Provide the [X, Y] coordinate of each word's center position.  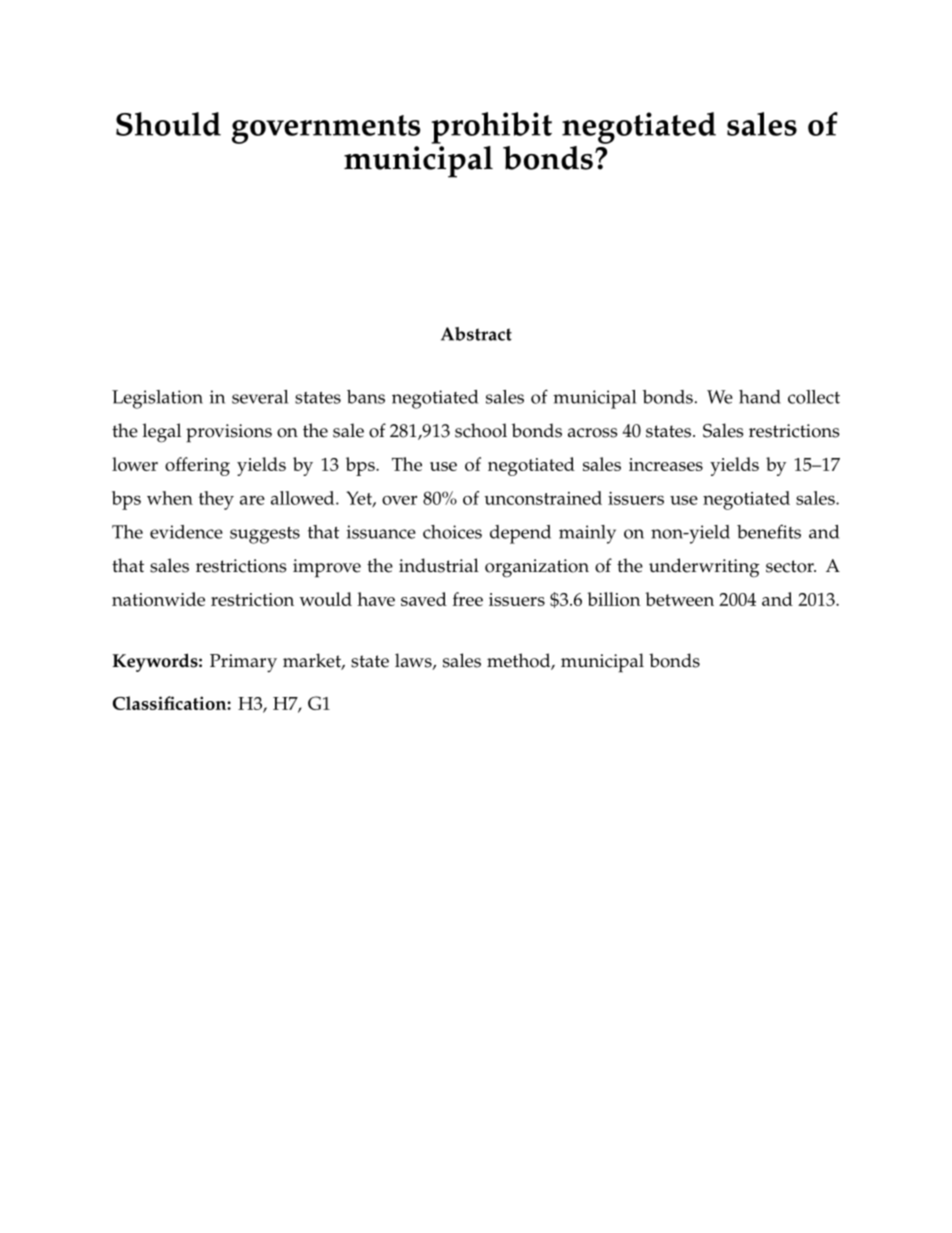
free [468, 599]
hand [760, 397]
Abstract [476, 334]
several [260, 397]
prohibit [491, 128]
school [481, 430]
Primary [243, 663]
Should [168, 124]
